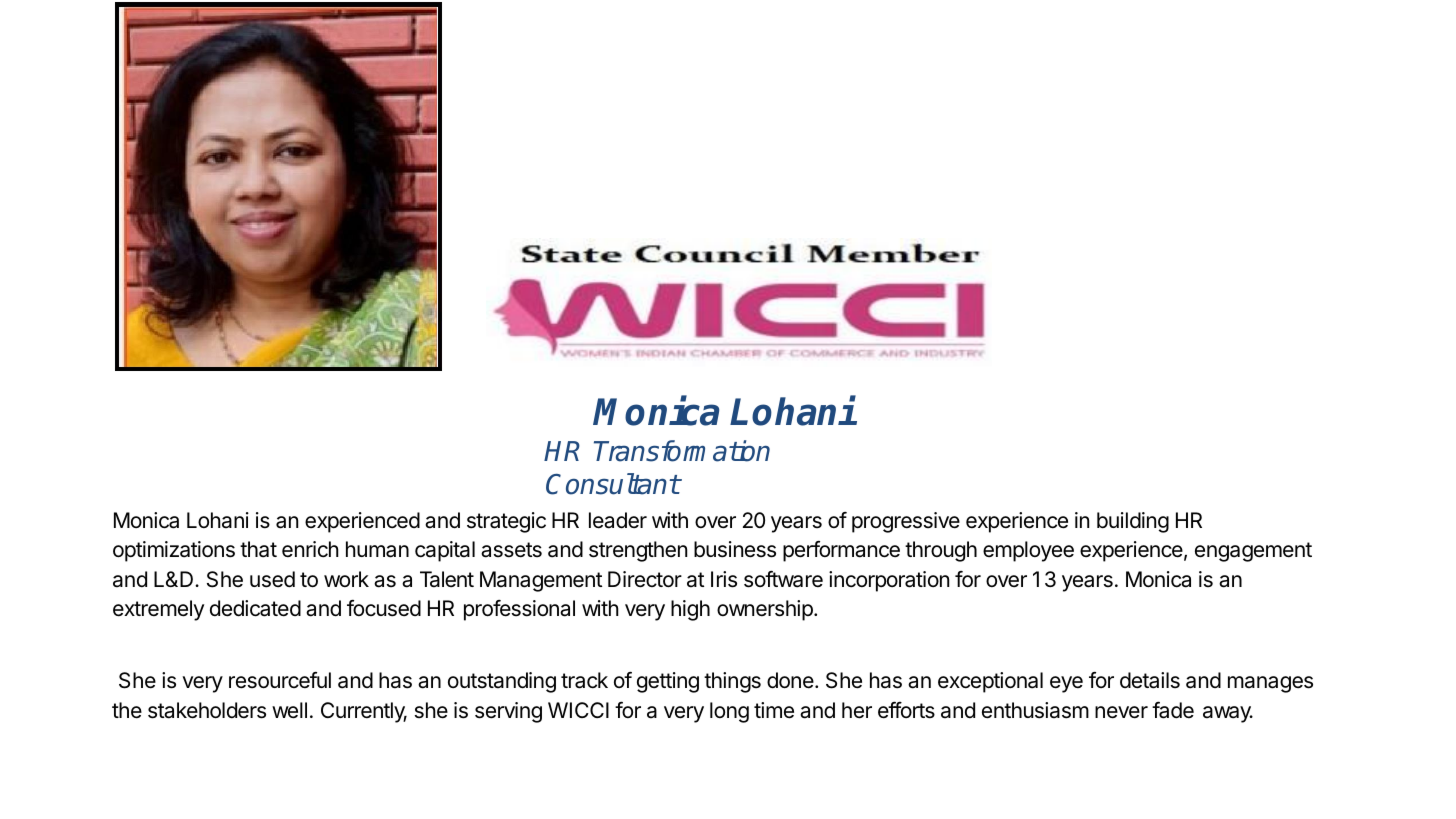  Describe the element at coordinates (618, 520) in the document. I see `leader` at that location.
